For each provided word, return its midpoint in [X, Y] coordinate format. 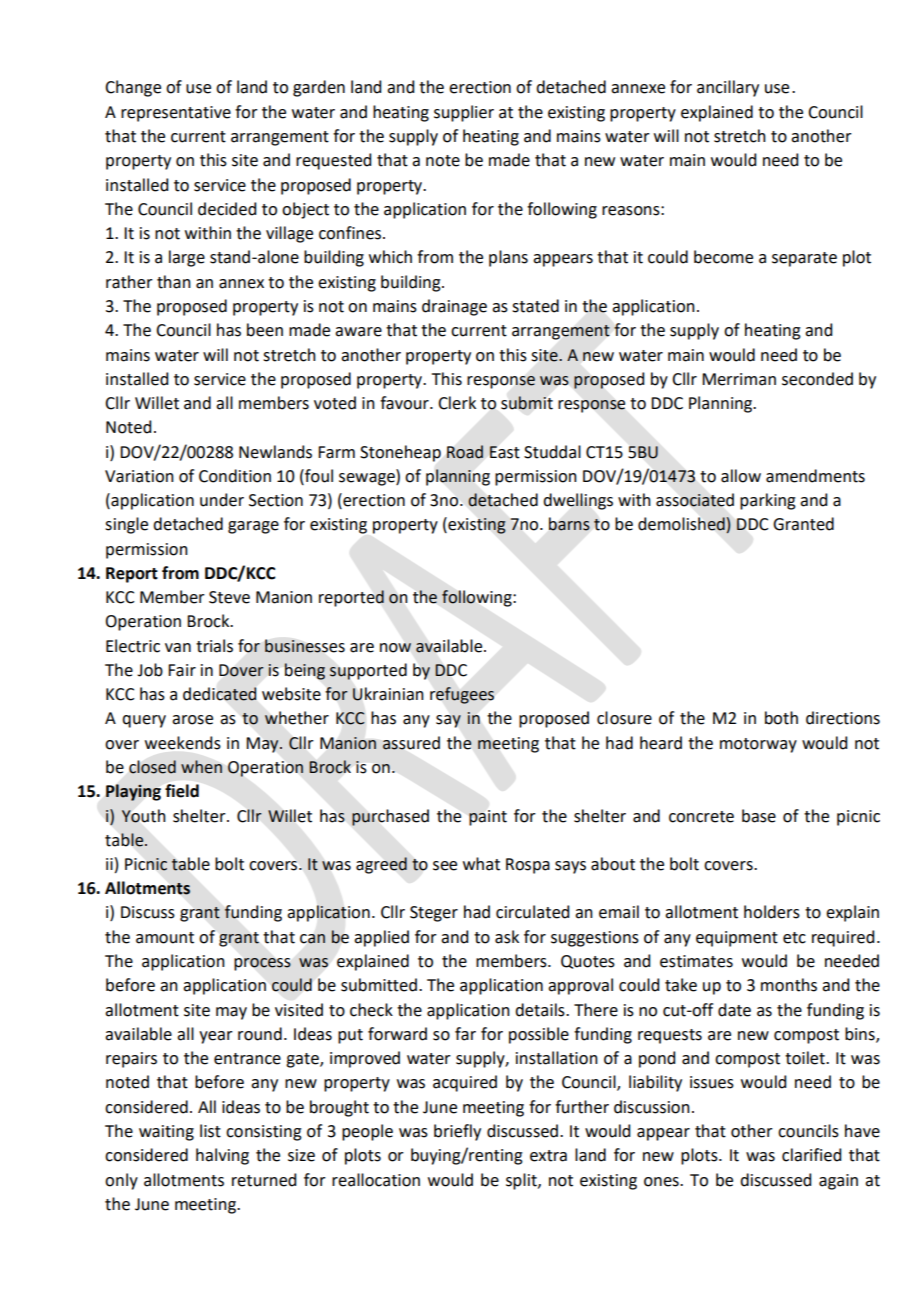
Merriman [739, 379]
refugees [462, 695]
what [481, 864]
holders [772, 912]
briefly [457, 1132]
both [781, 718]
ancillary [728, 88]
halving [222, 1156]
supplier [464, 113]
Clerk [457, 403]
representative [176, 114]
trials [214, 646]
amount [165, 938]
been [265, 330]
